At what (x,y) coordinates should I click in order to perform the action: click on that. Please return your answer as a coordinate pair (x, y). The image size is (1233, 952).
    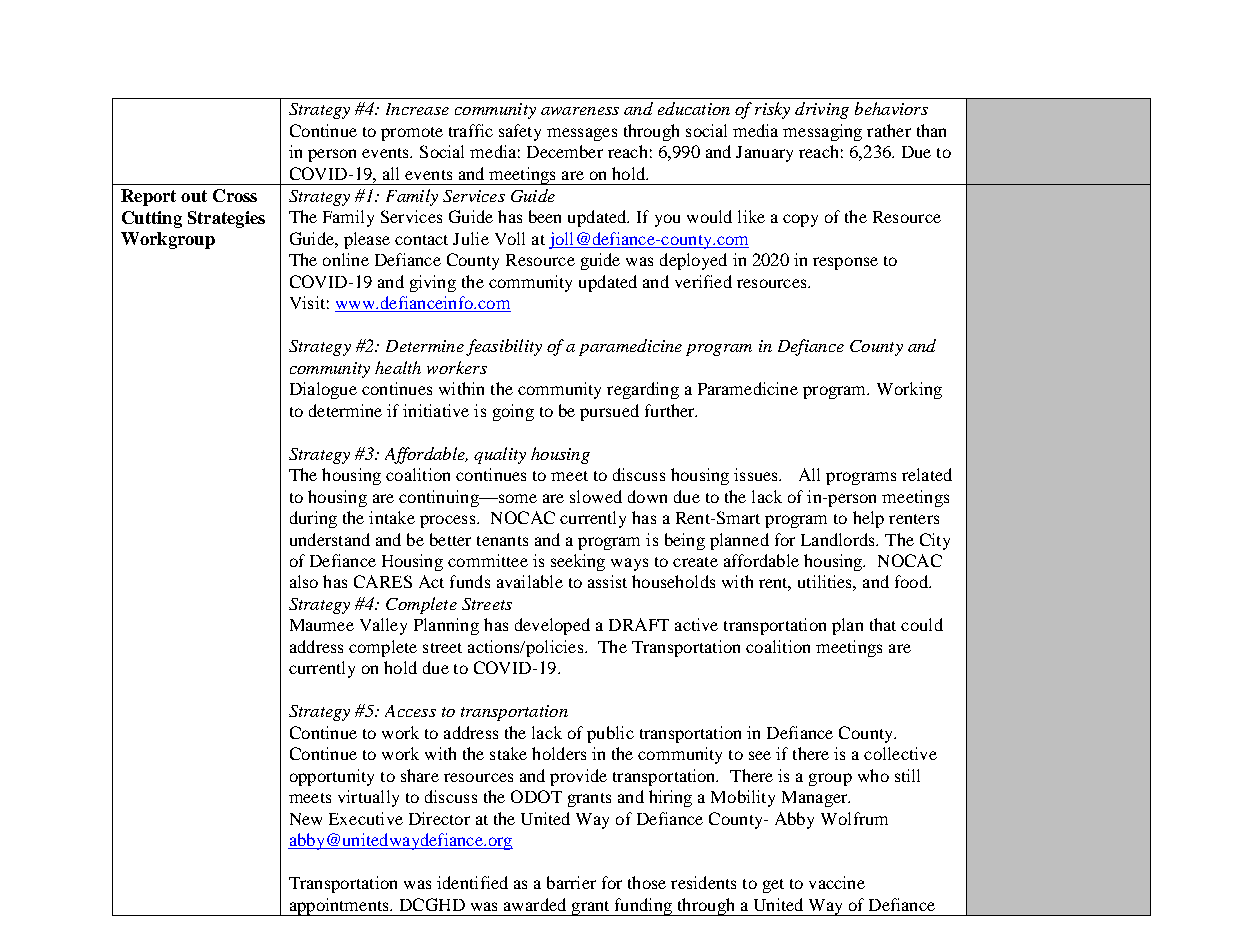
    Looking at the image, I should click on (883, 624).
